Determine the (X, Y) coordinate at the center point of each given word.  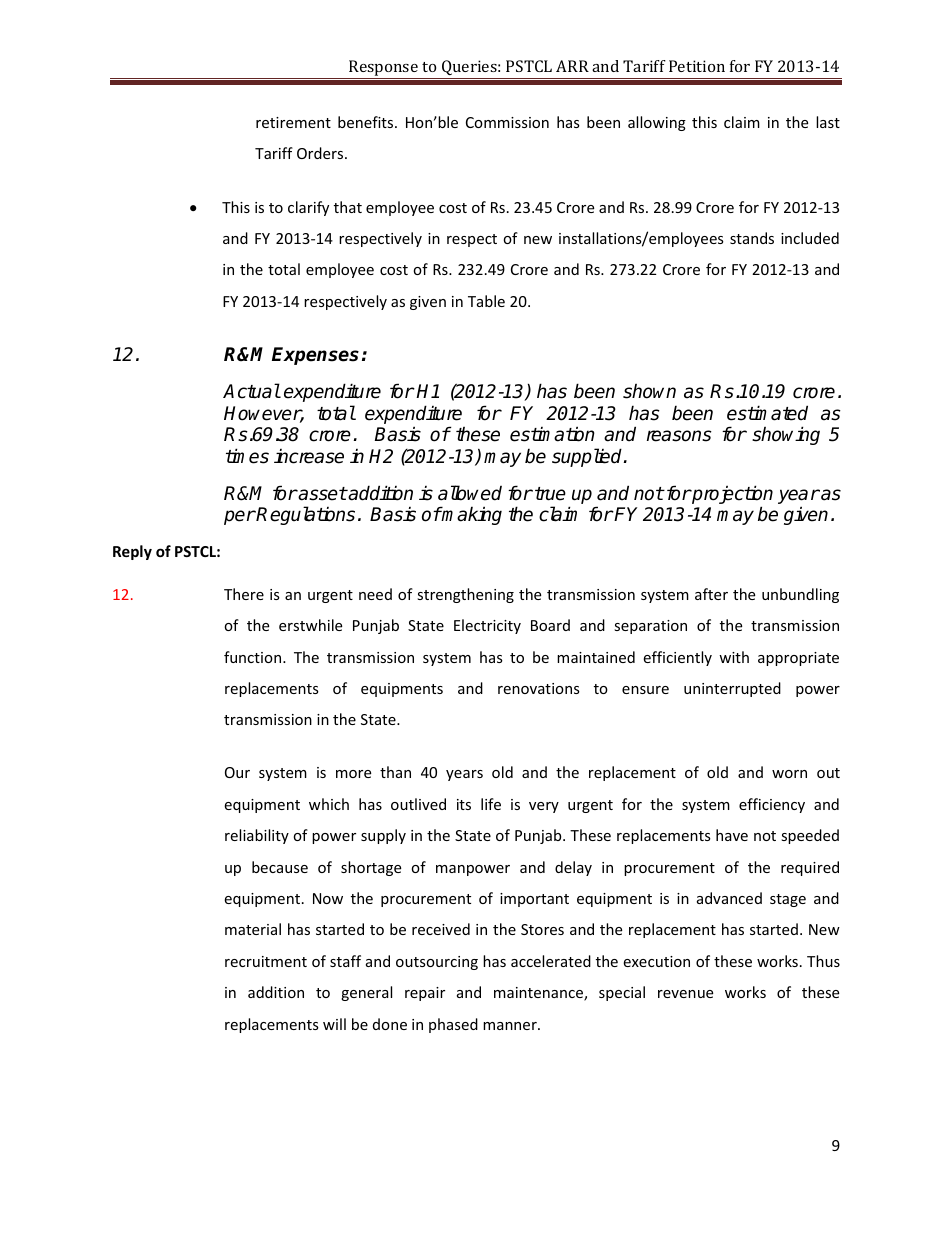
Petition (697, 66)
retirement (293, 122)
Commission (507, 122)
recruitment (266, 961)
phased (453, 1025)
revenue (685, 994)
